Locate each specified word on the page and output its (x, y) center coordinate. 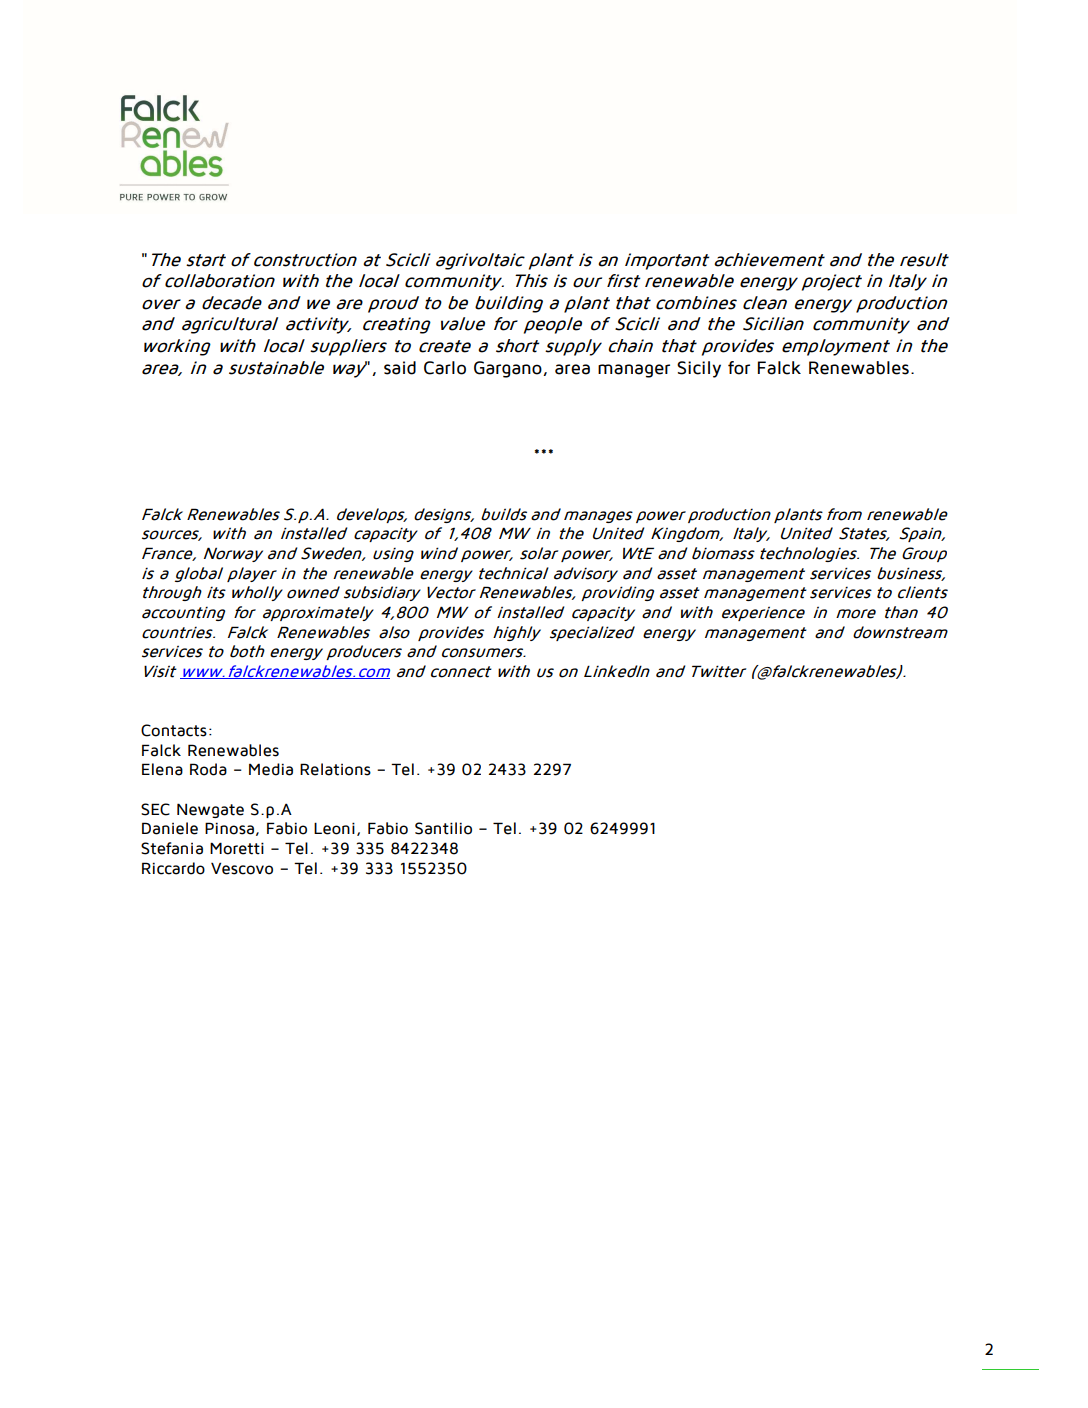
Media (271, 769)
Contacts (174, 730)
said (400, 368)
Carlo (445, 368)
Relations (335, 769)
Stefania (172, 848)
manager (634, 371)
